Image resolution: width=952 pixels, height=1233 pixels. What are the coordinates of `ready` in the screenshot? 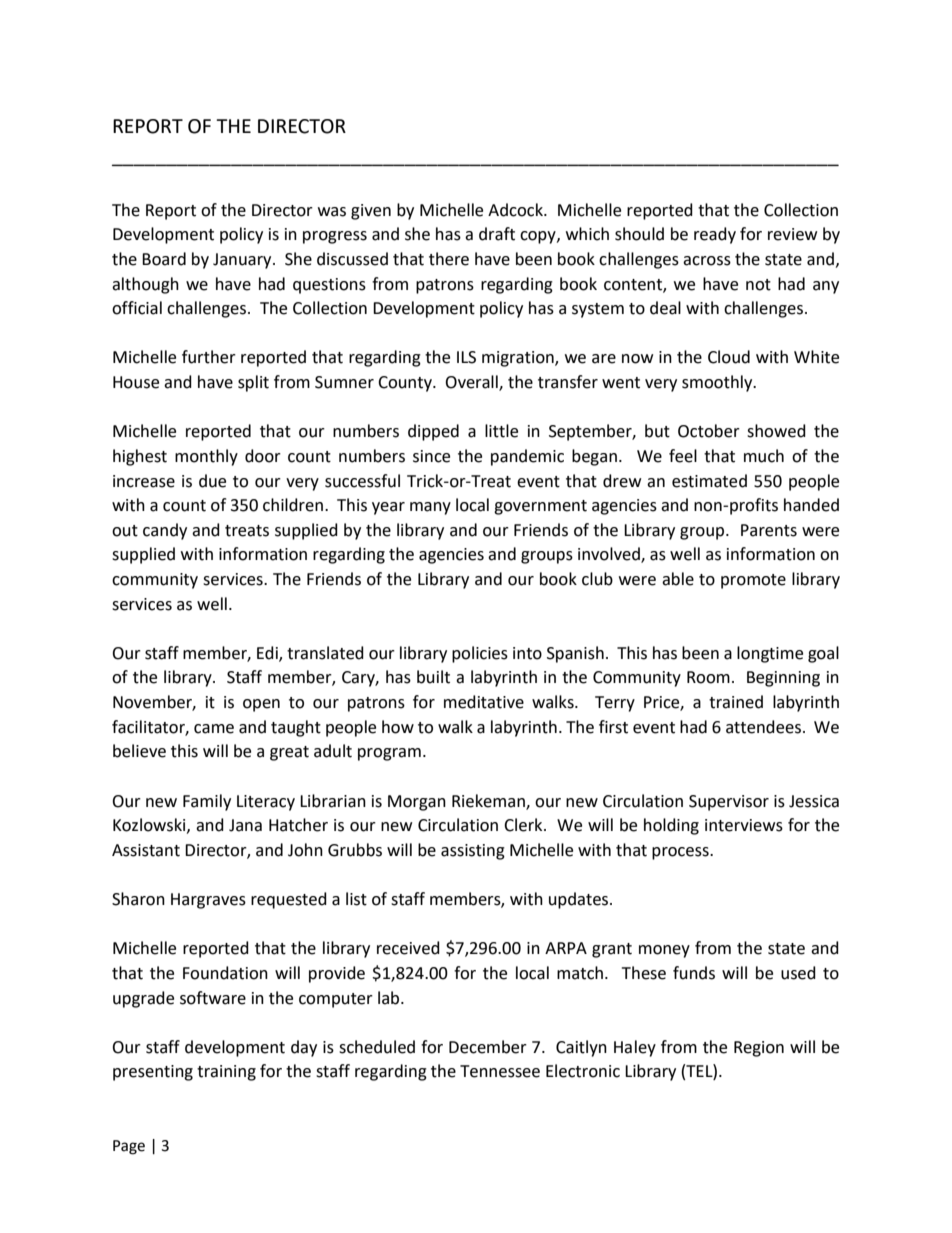 It's located at (715, 235).
